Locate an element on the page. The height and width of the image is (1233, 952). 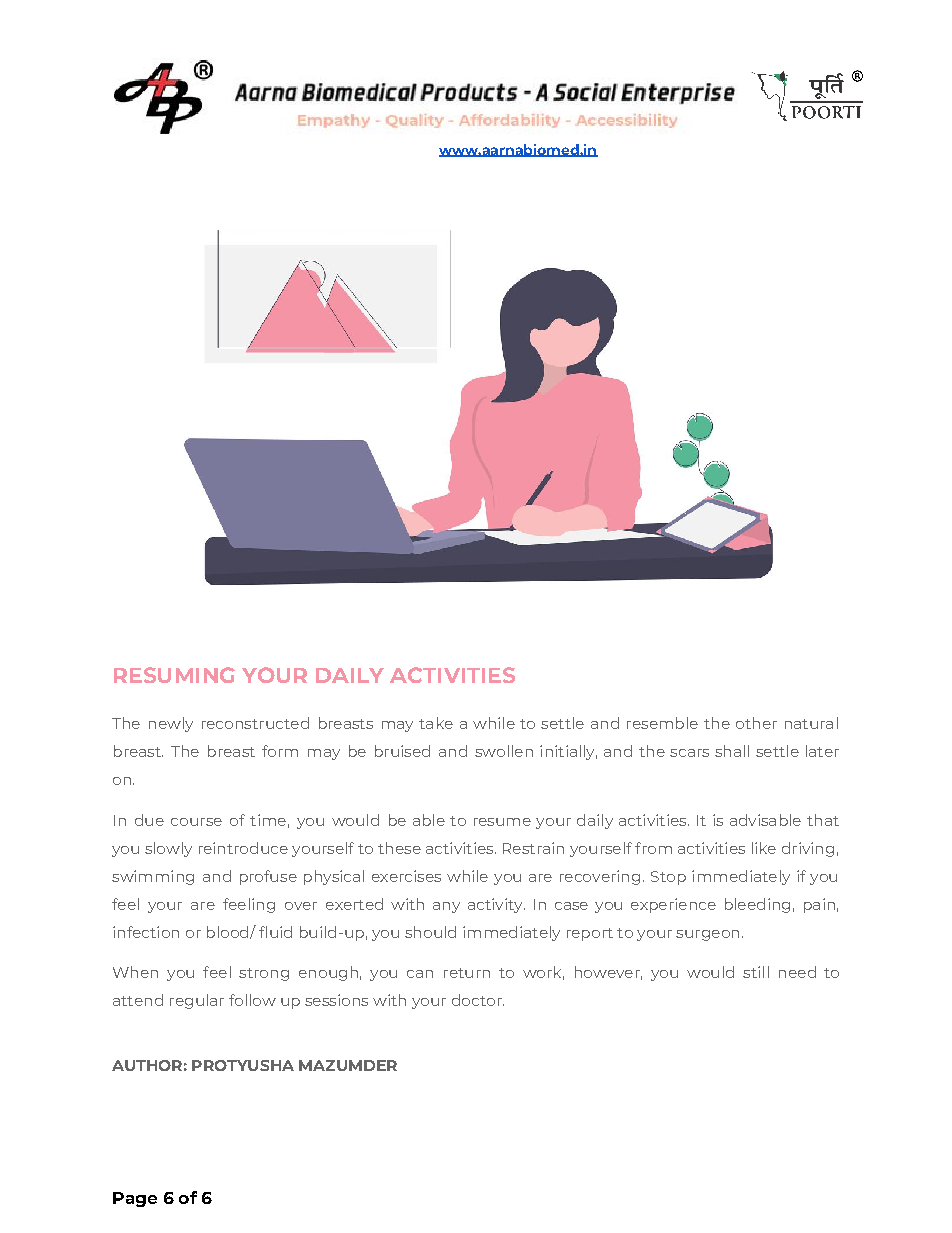
other is located at coordinates (756, 723).
